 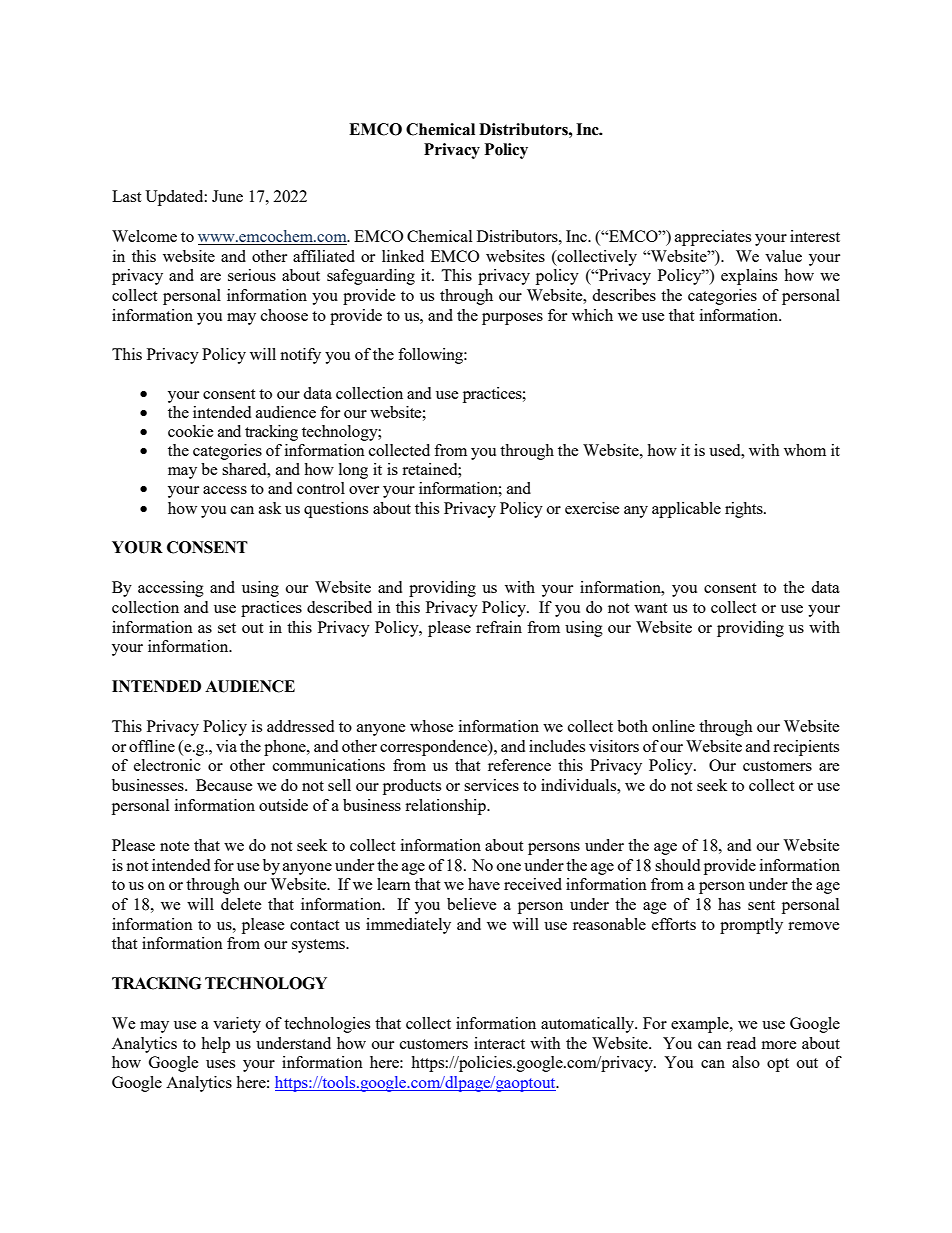 What do you see at coordinates (650, 608) in the screenshot?
I see `want` at bounding box center [650, 608].
